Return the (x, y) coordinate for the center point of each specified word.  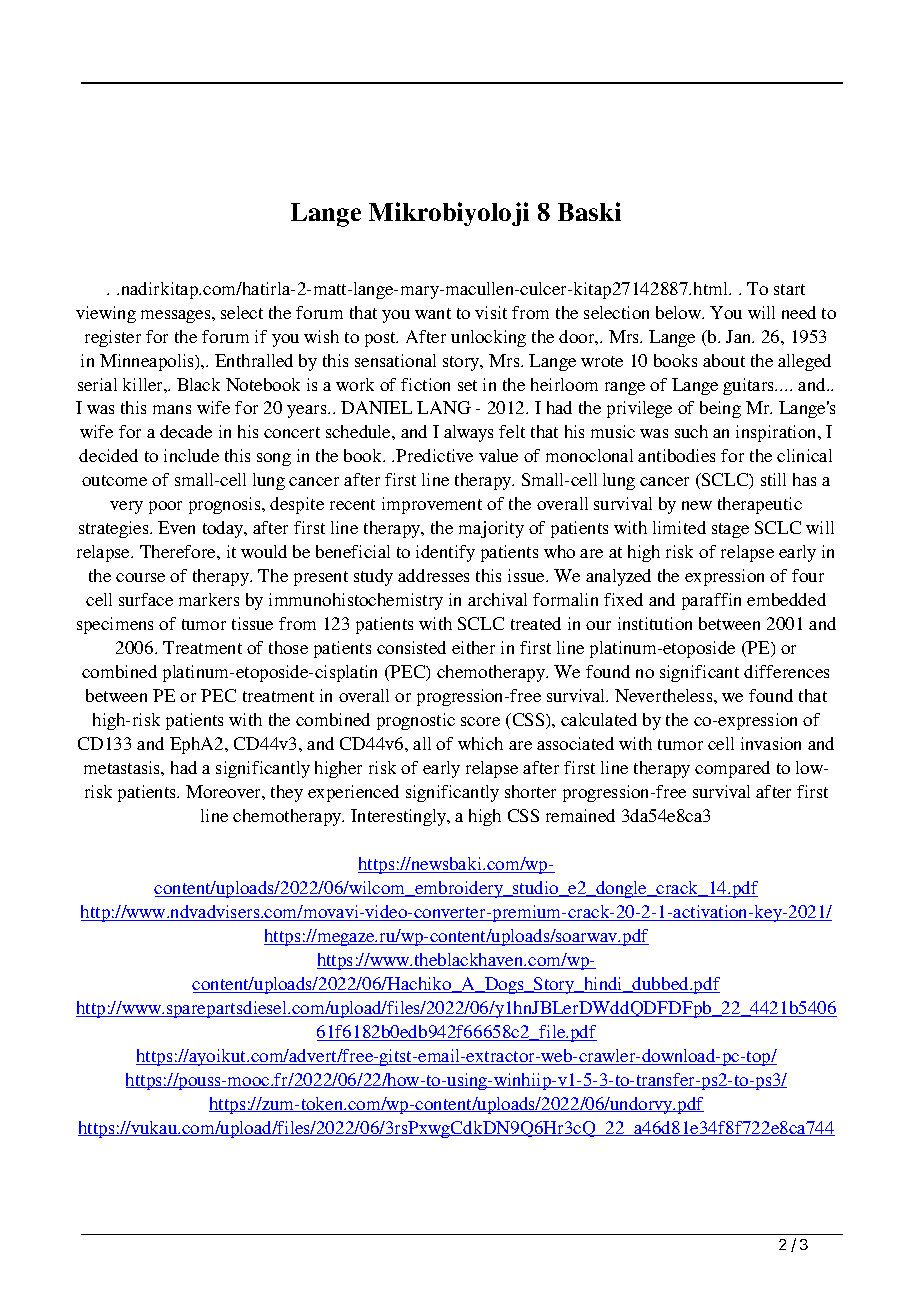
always (468, 433)
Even (176, 527)
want (433, 313)
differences (786, 671)
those (288, 647)
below (680, 312)
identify (445, 553)
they (287, 793)
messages (177, 316)
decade (186, 431)
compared (732, 769)
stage (730, 530)
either (473, 647)
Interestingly (400, 817)
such (691, 431)
